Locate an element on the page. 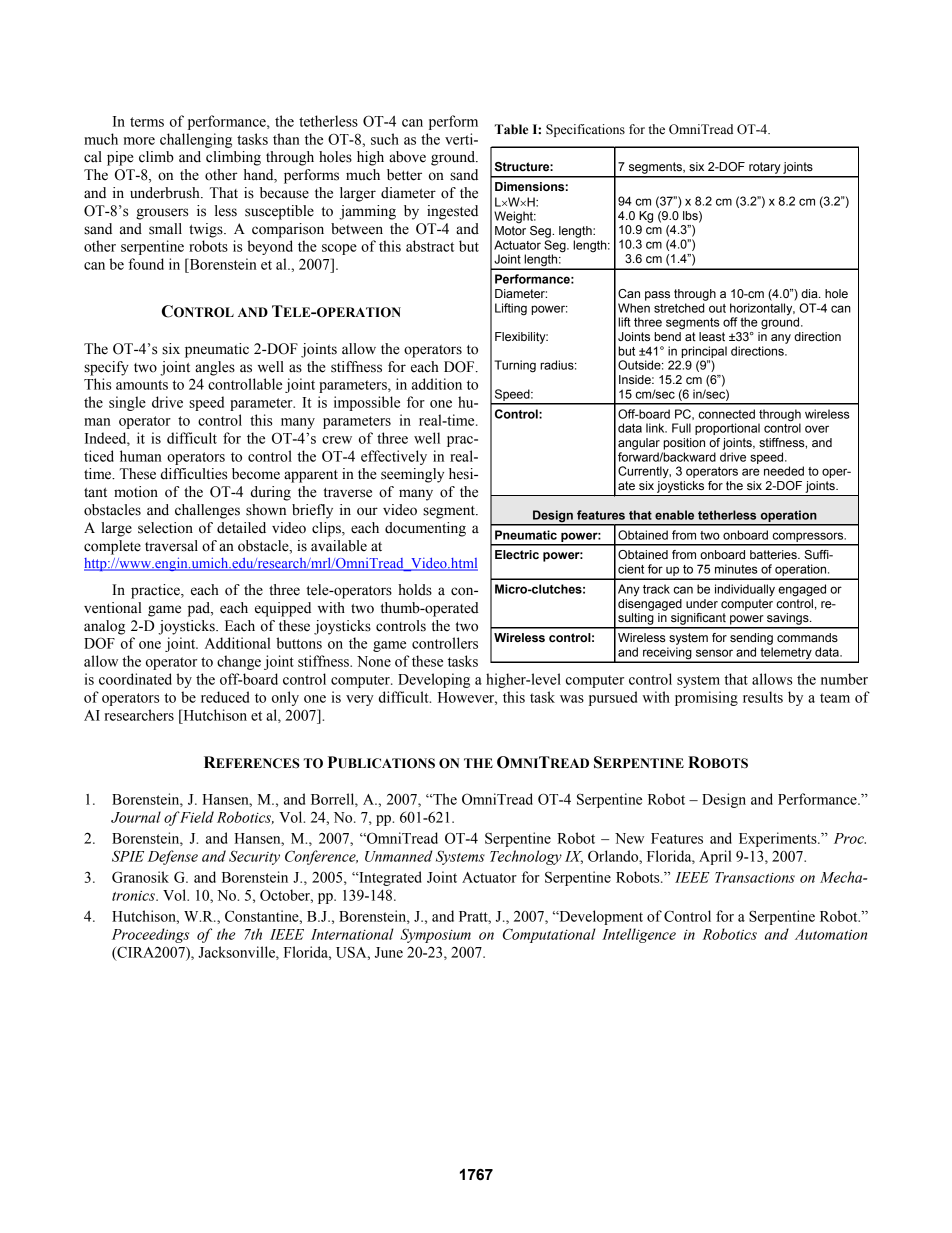 The image size is (952, 1233). traversal is located at coordinates (171, 546).
